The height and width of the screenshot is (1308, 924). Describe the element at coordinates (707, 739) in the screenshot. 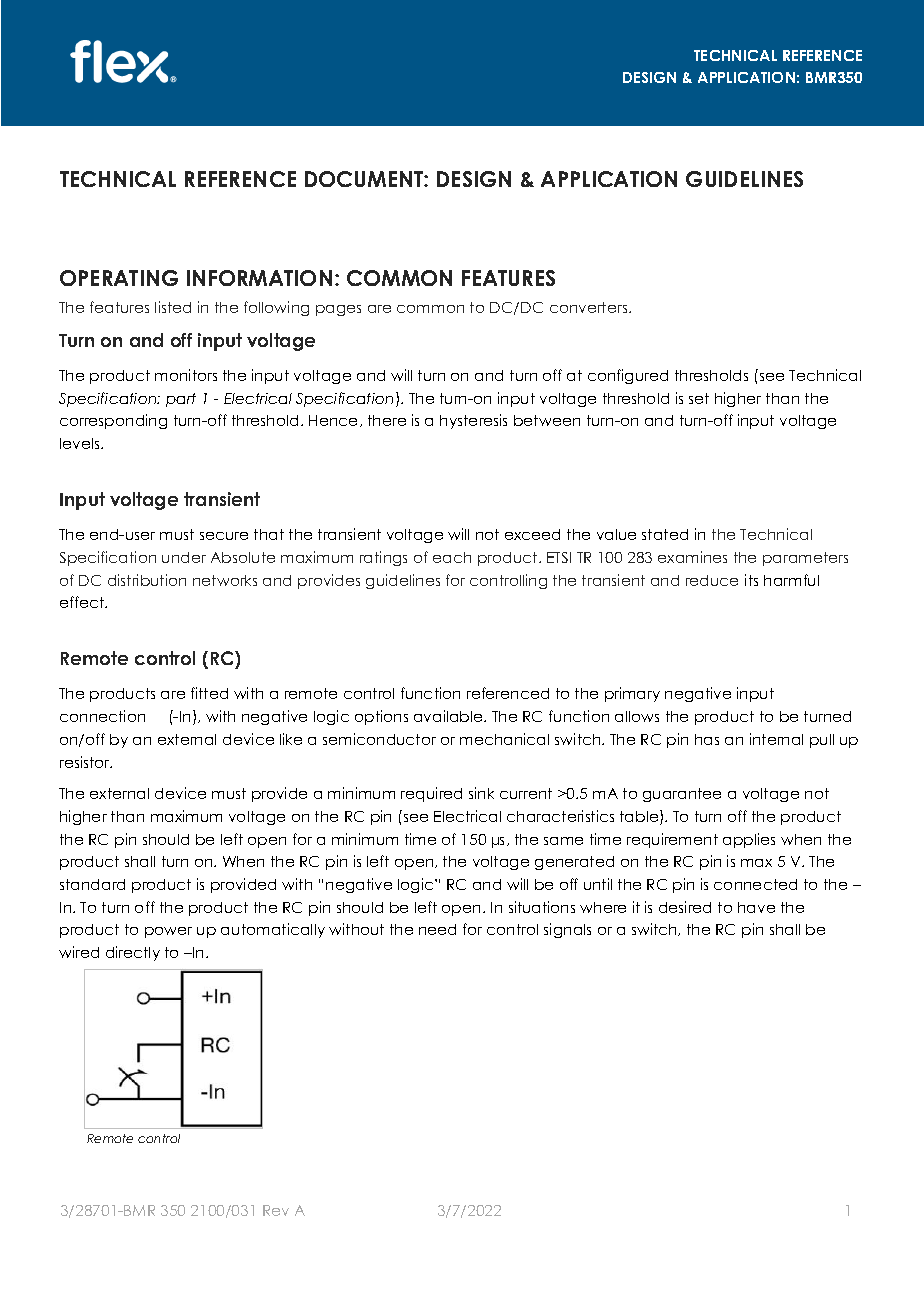

I see `has` at that location.
